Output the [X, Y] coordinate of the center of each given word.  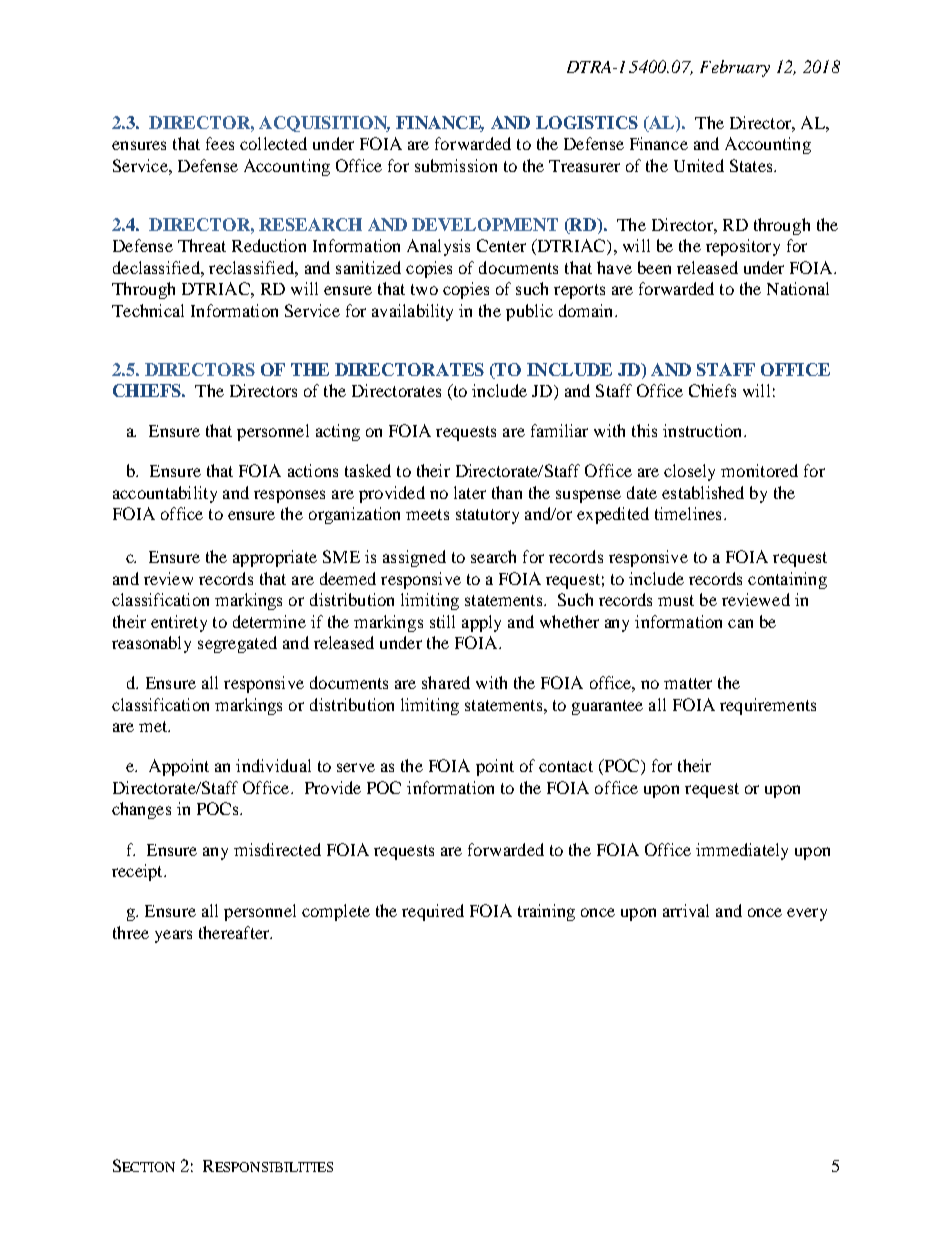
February [735, 68]
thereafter [235, 932]
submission [456, 165]
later [470, 492]
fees [220, 143]
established [703, 492]
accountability [165, 494]
